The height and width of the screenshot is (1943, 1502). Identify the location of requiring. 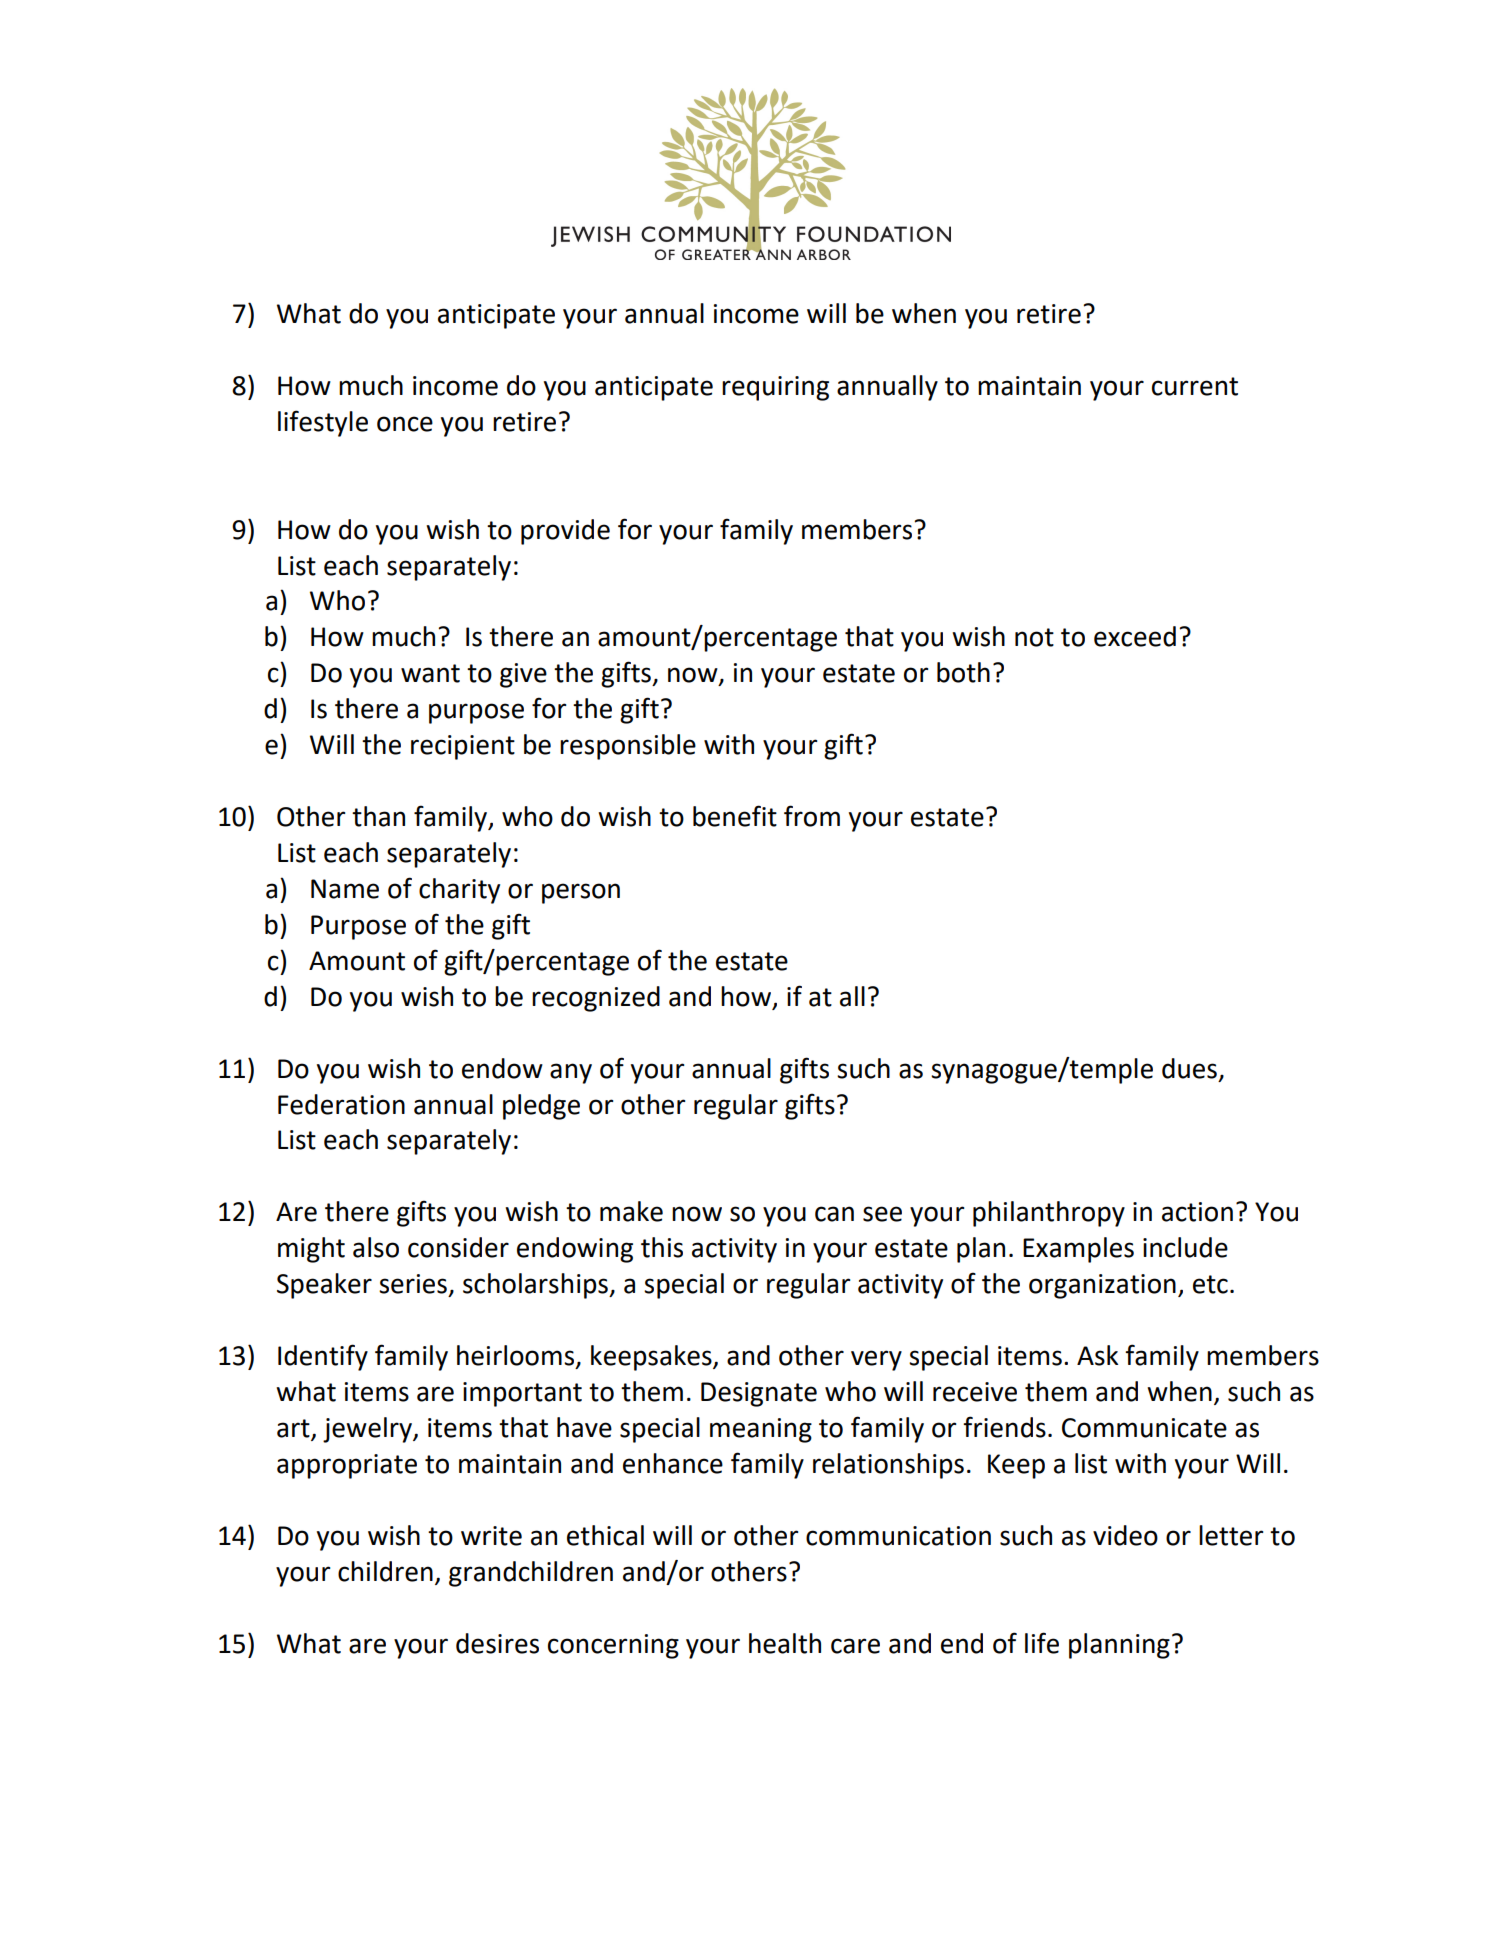
(775, 388).
